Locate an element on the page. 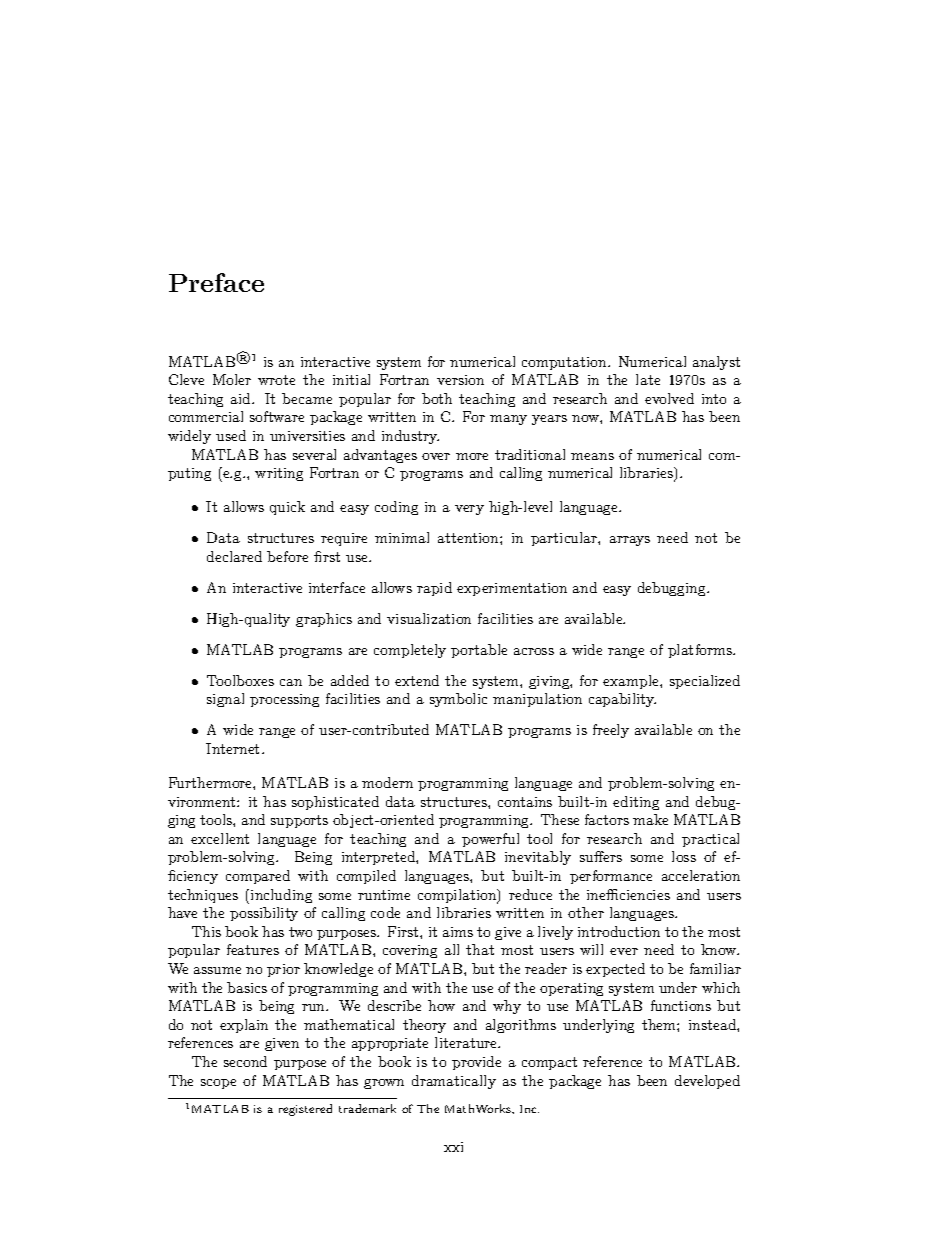 The width and height of the image is (952, 1233). possibility is located at coordinates (264, 914).
